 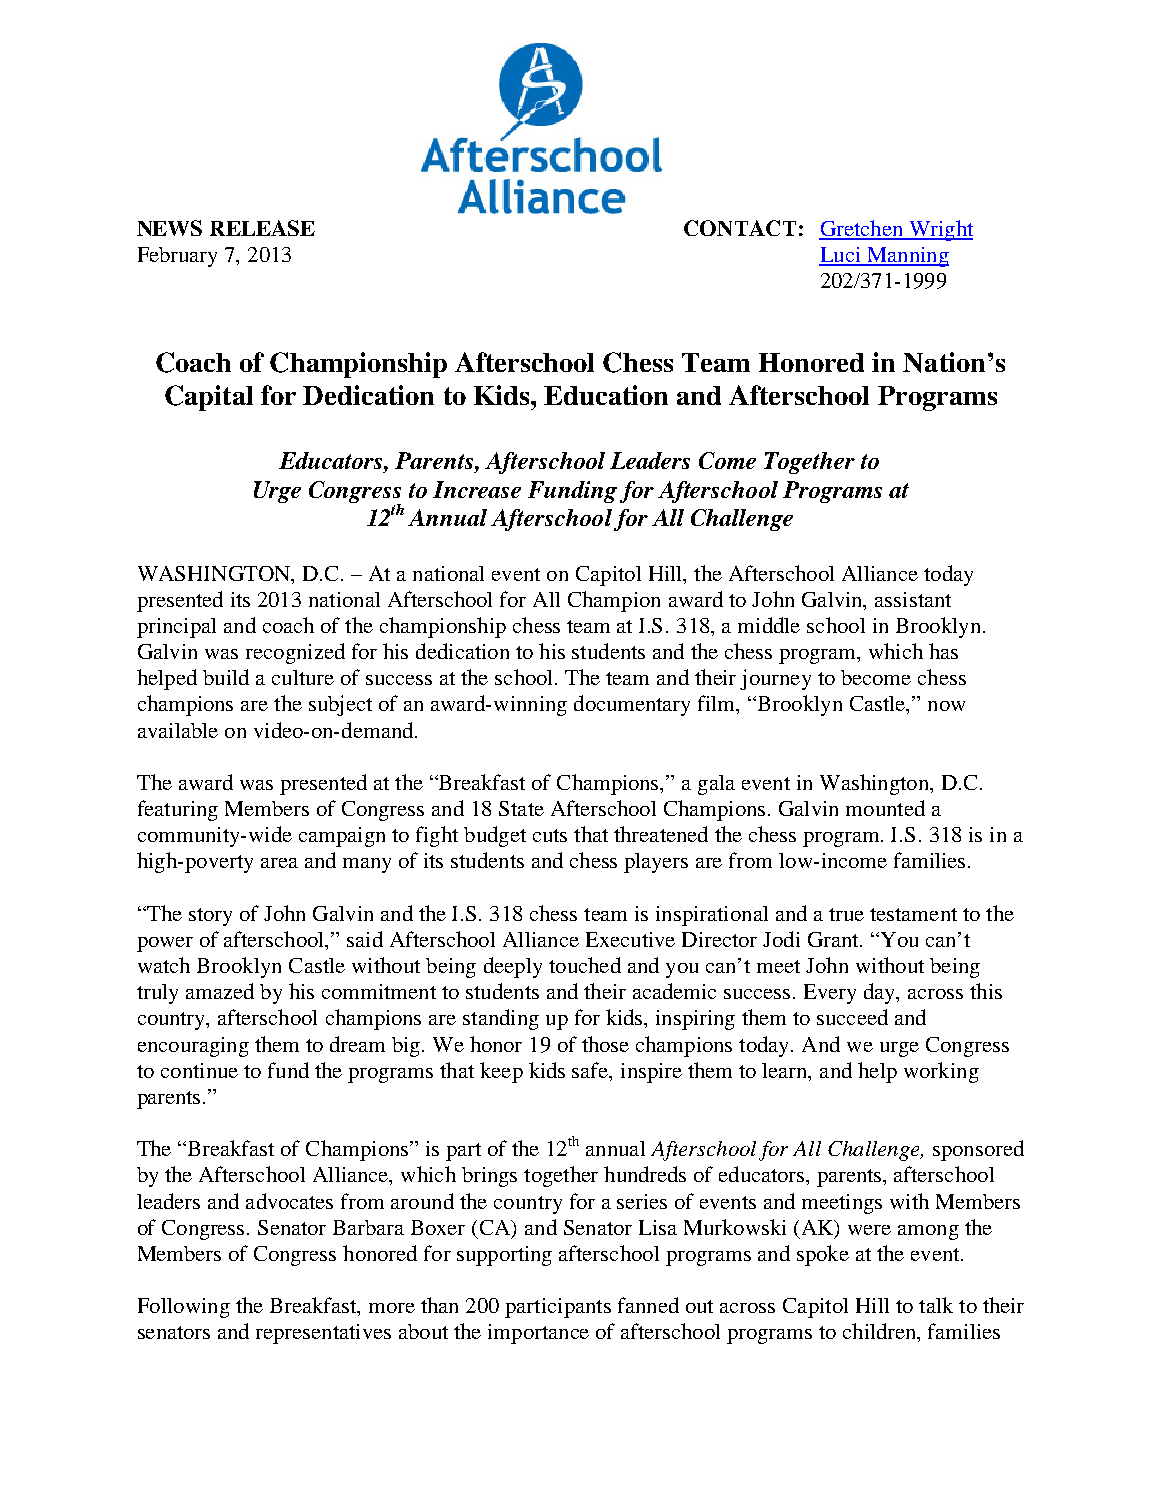 I want to click on recognized, so click(x=295, y=653).
